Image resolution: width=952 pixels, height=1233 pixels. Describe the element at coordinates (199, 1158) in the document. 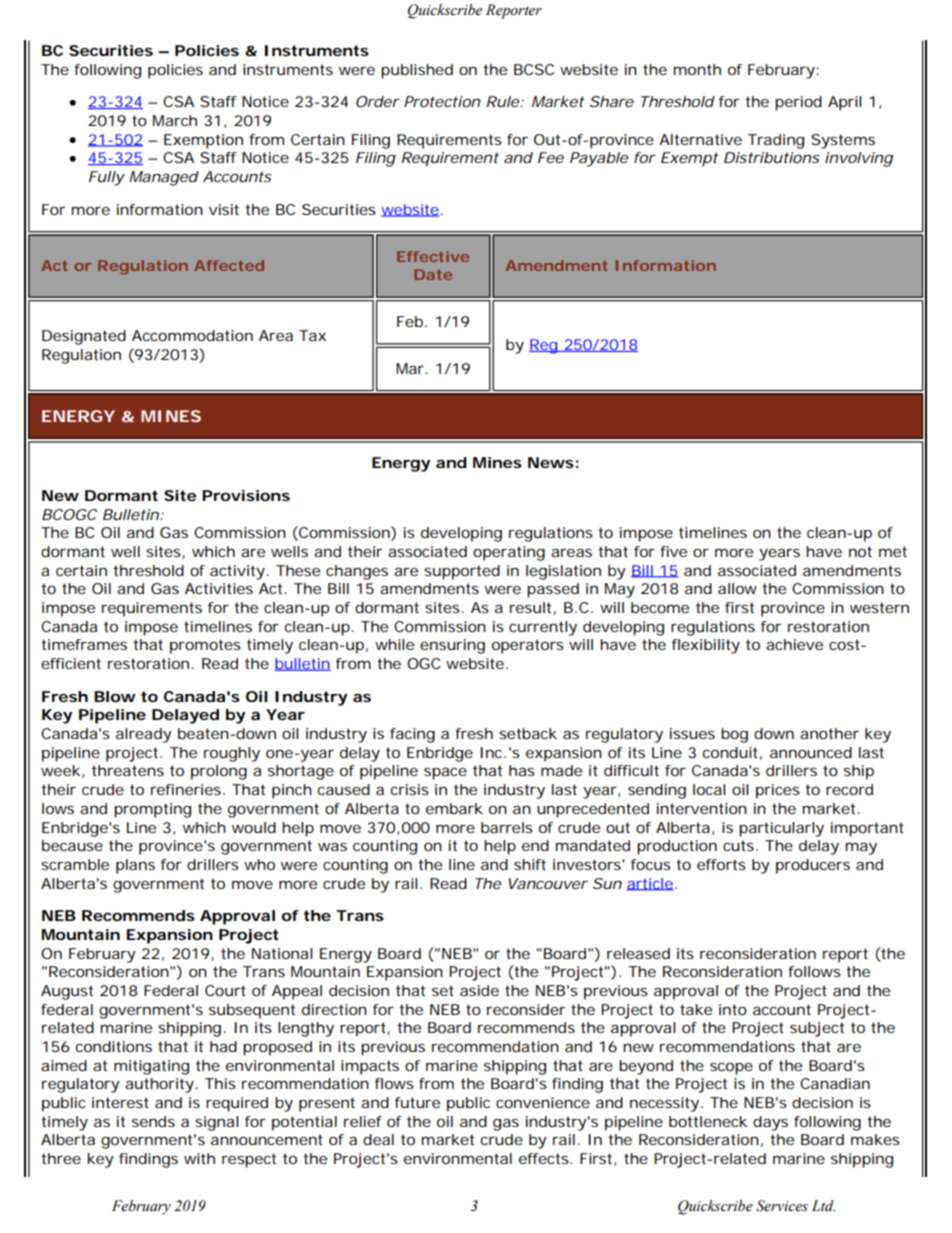

I see `with` at that location.
